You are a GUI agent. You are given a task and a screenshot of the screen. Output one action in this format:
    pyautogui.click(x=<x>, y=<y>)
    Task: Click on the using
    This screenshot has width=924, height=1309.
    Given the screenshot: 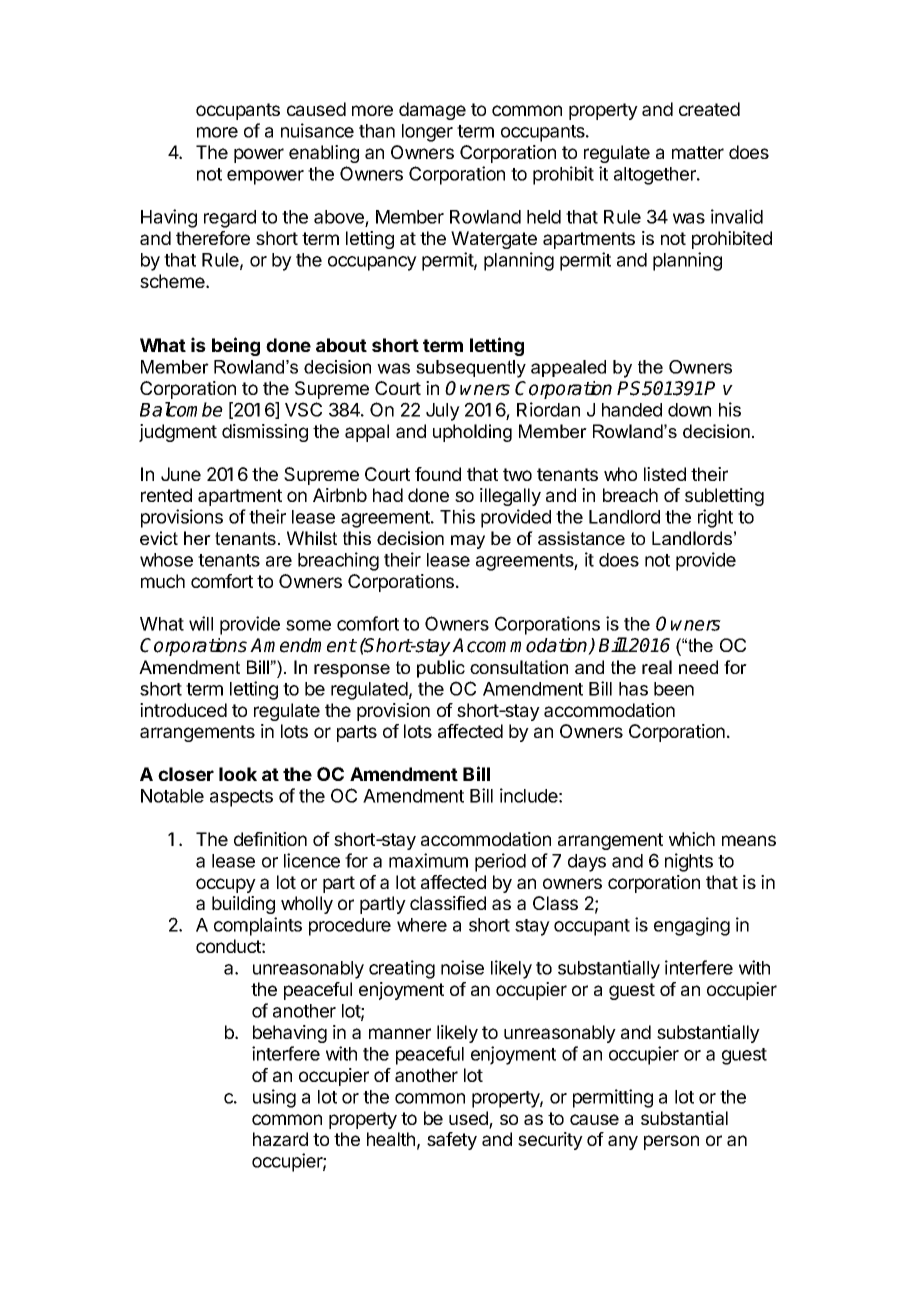 What is the action you would take?
    pyautogui.click(x=274, y=1098)
